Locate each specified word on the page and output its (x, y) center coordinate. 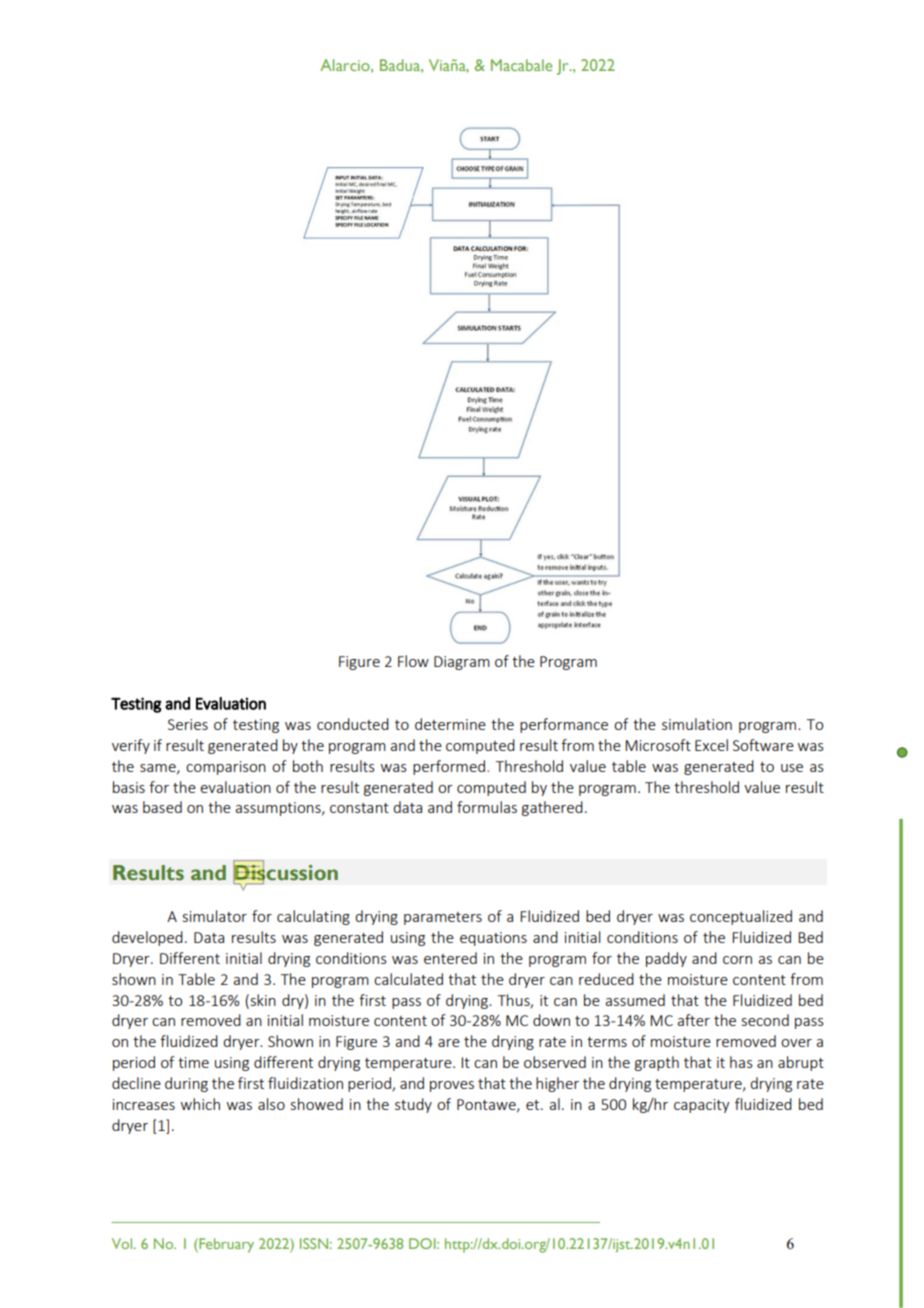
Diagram (462, 663)
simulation (697, 724)
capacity (701, 1106)
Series (188, 724)
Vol (123, 1243)
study (413, 1105)
